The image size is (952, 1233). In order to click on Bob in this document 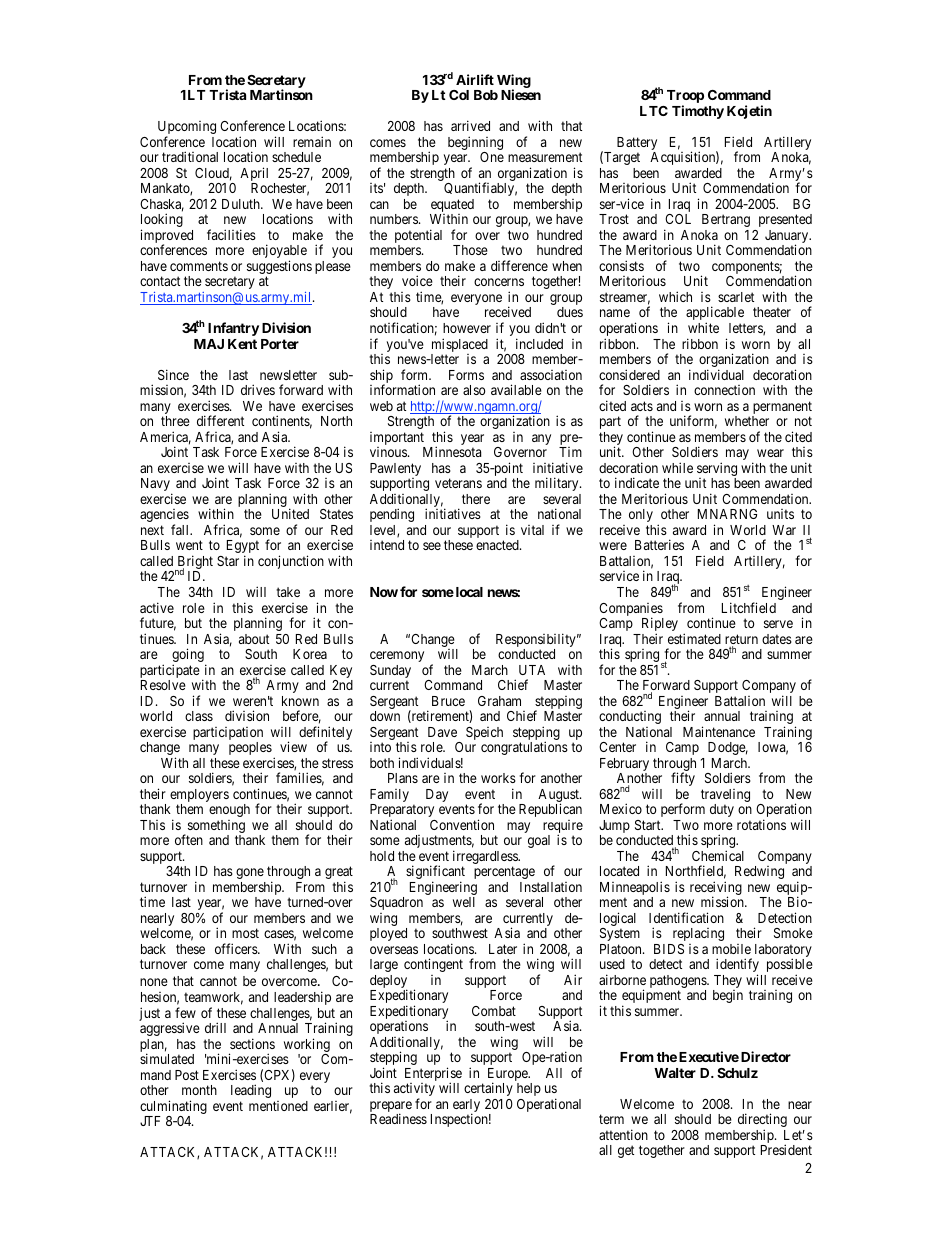, I will do `click(486, 95)`.
